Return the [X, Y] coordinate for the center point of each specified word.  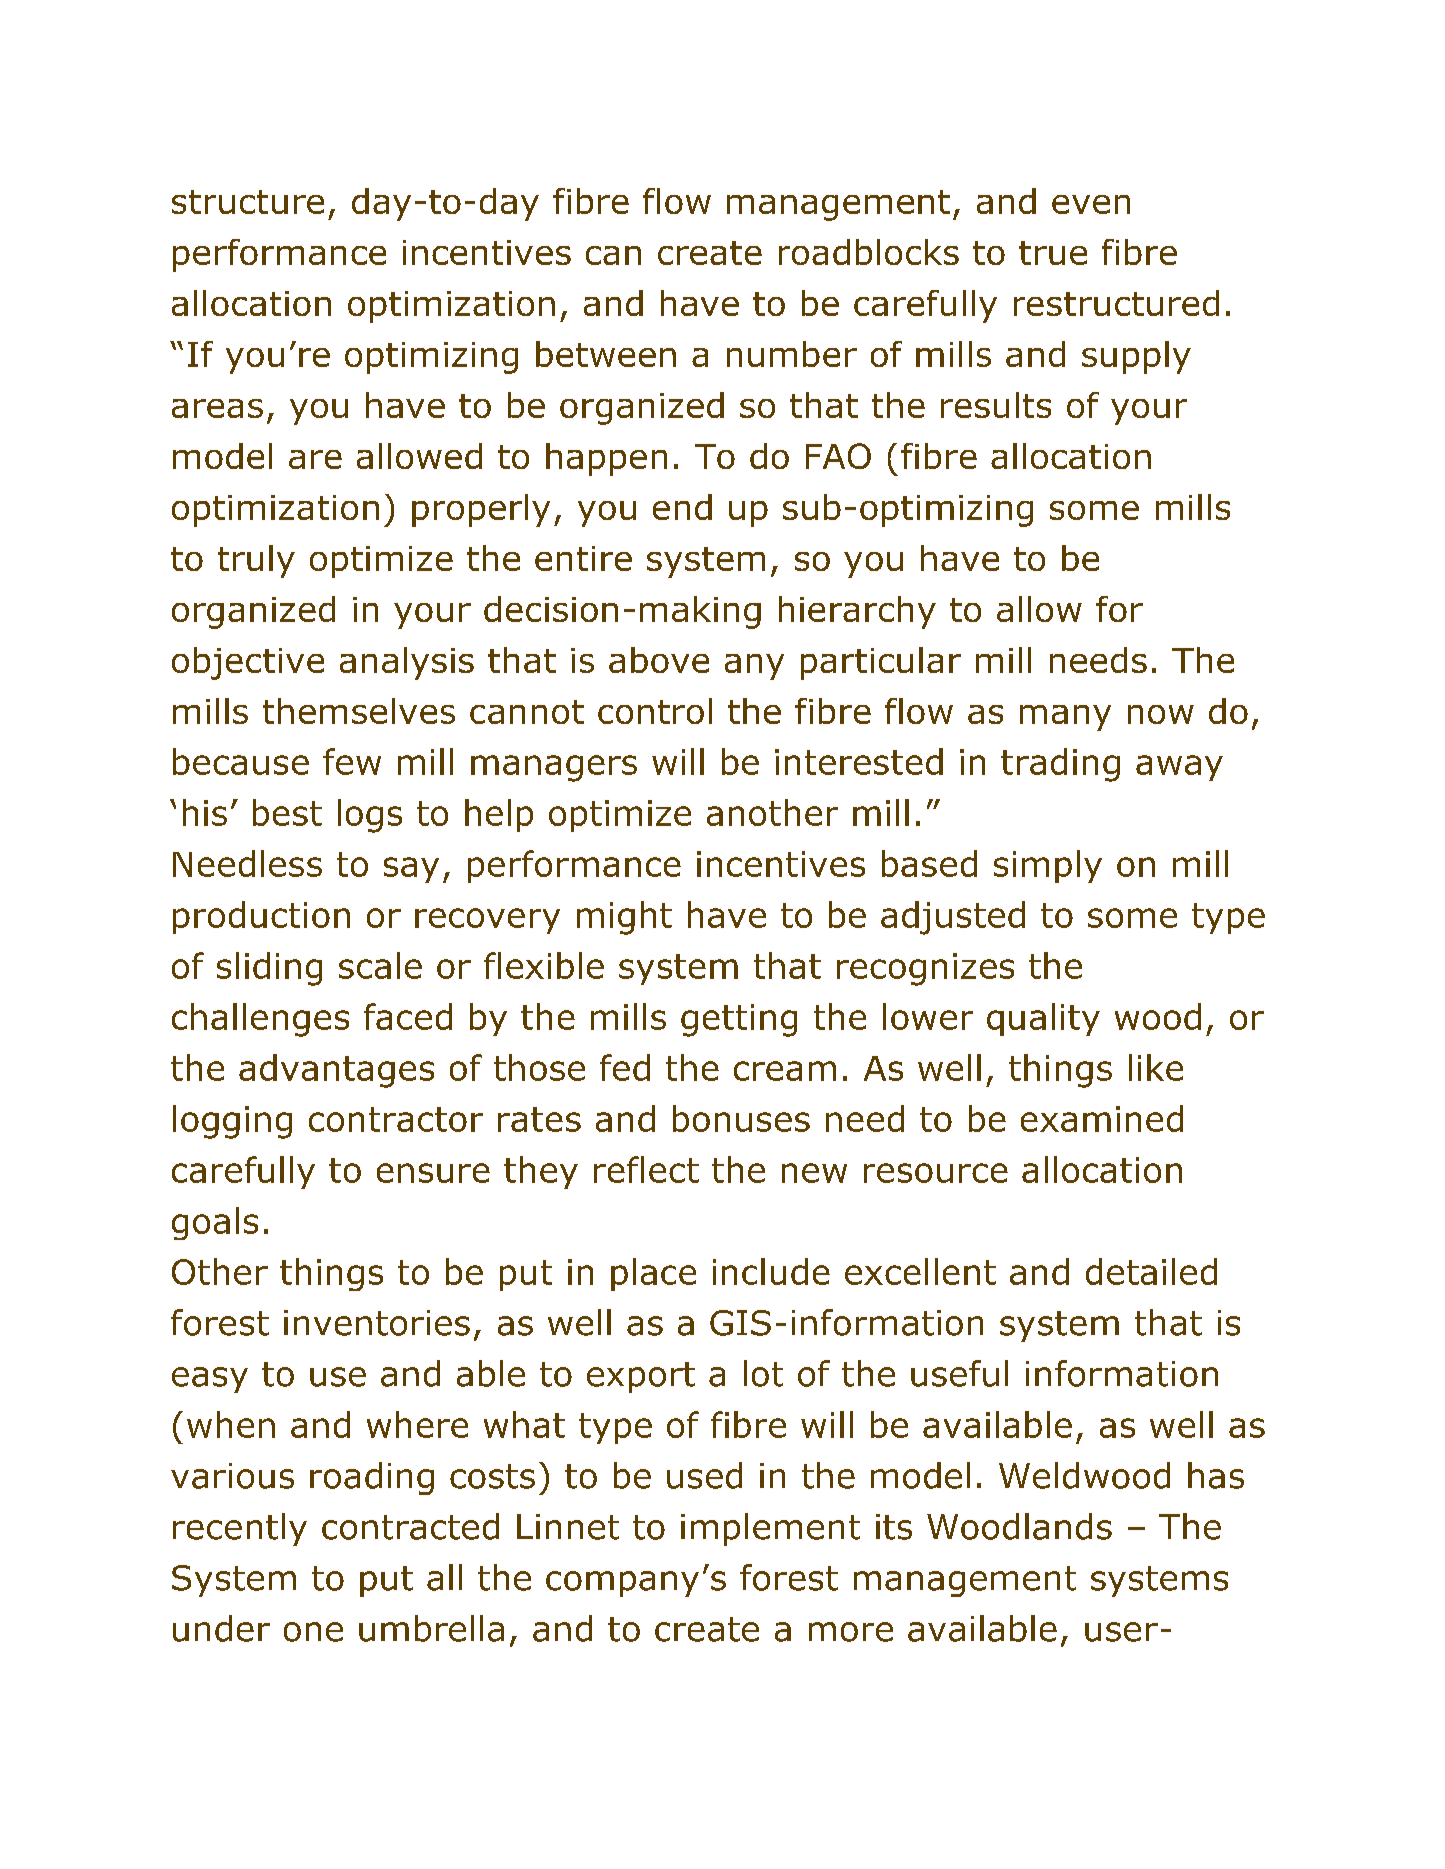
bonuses [741, 1118]
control [655, 711]
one [313, 1632]
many [1065, 718]
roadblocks [869, 252]
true [1053, 253]
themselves [359, 711]
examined [1102, 1118]
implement [770, 1529]
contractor [396, 1119]
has [1216, 1475]
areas [217, 408]
